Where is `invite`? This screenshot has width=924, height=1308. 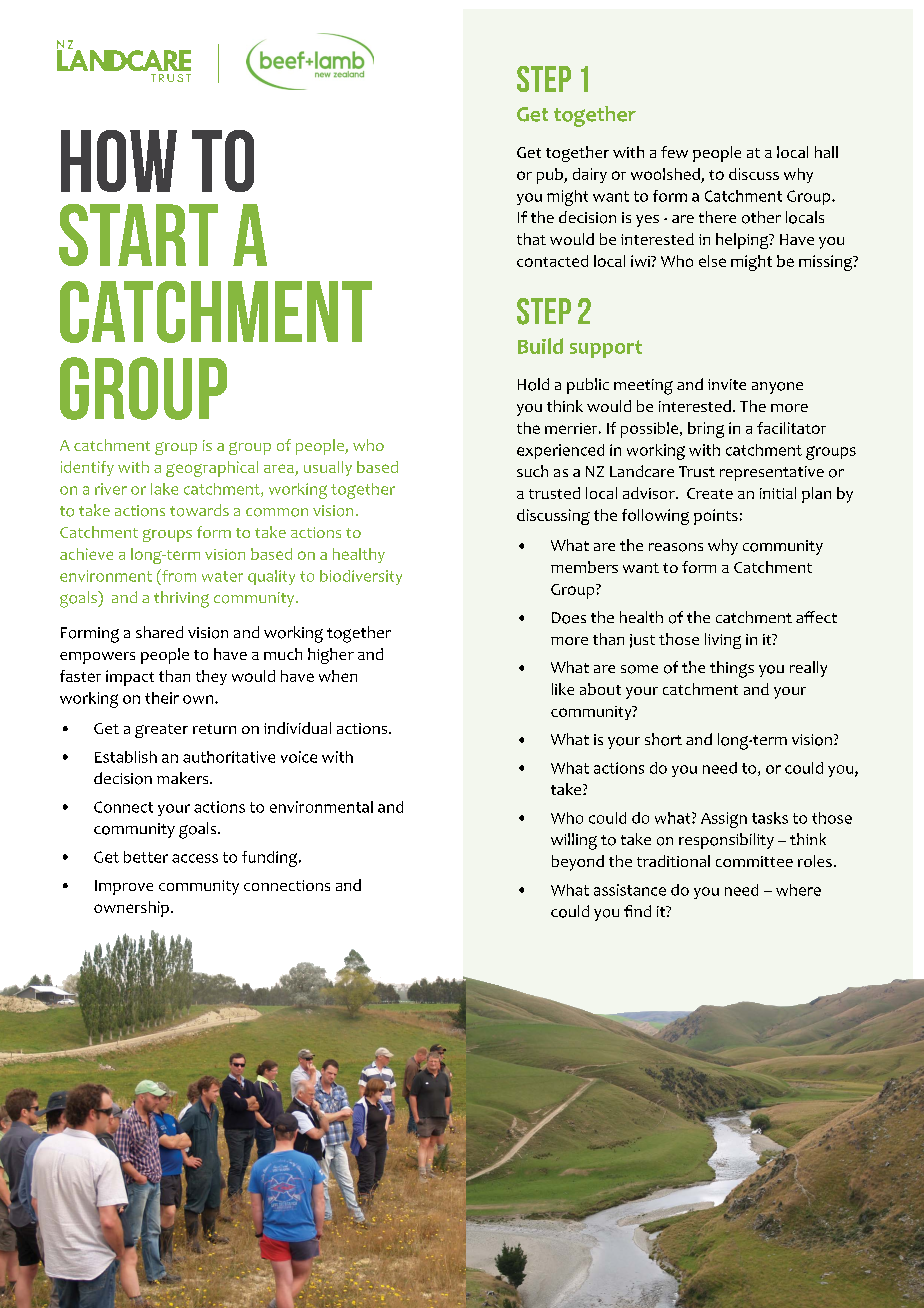
invite is located at coordinates (727, 384).
